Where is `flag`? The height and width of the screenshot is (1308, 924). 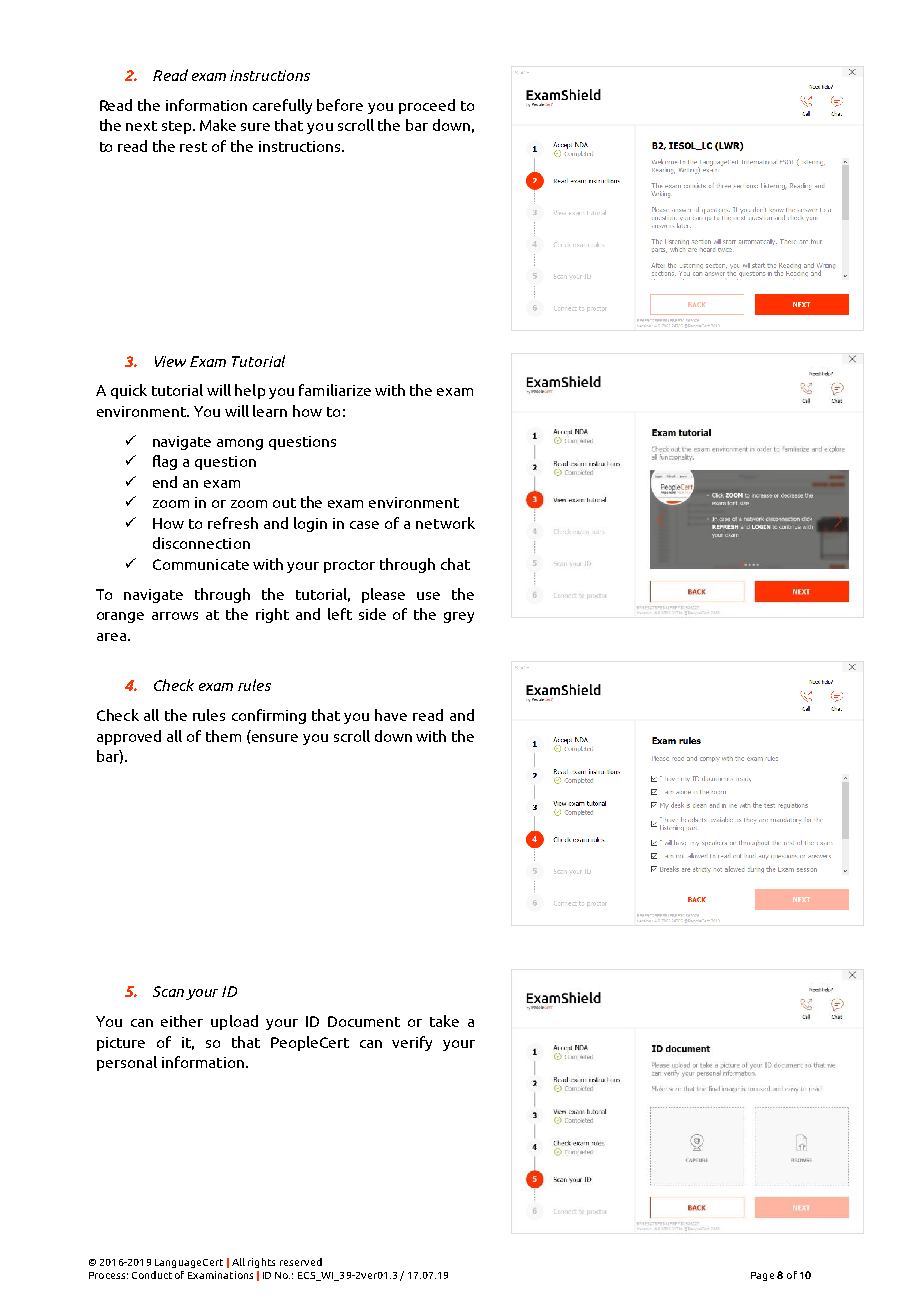
flag is located at coordinates (165, 462).
